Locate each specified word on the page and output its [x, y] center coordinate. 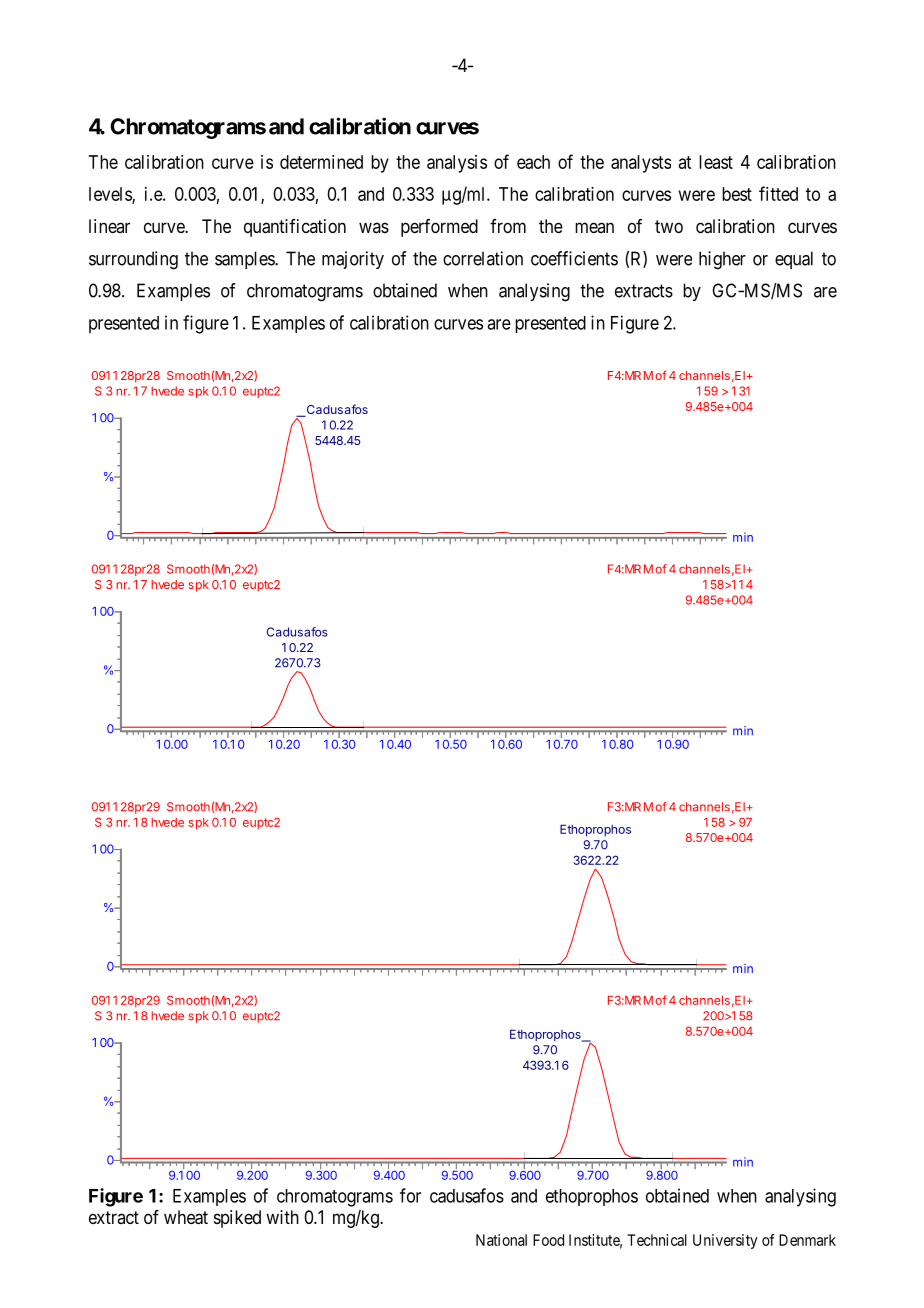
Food [548, 1240]
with [282, 1217]
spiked [237, 1219]
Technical [657, 1240]
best [737, 194]
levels [111, 195]
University [725, 1241]
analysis [457, 164]
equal [794, 260]
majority [353, 260]
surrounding [133, 260]
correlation [483, 258]
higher [722, 260]
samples [245, 260]
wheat [186, 1217]
